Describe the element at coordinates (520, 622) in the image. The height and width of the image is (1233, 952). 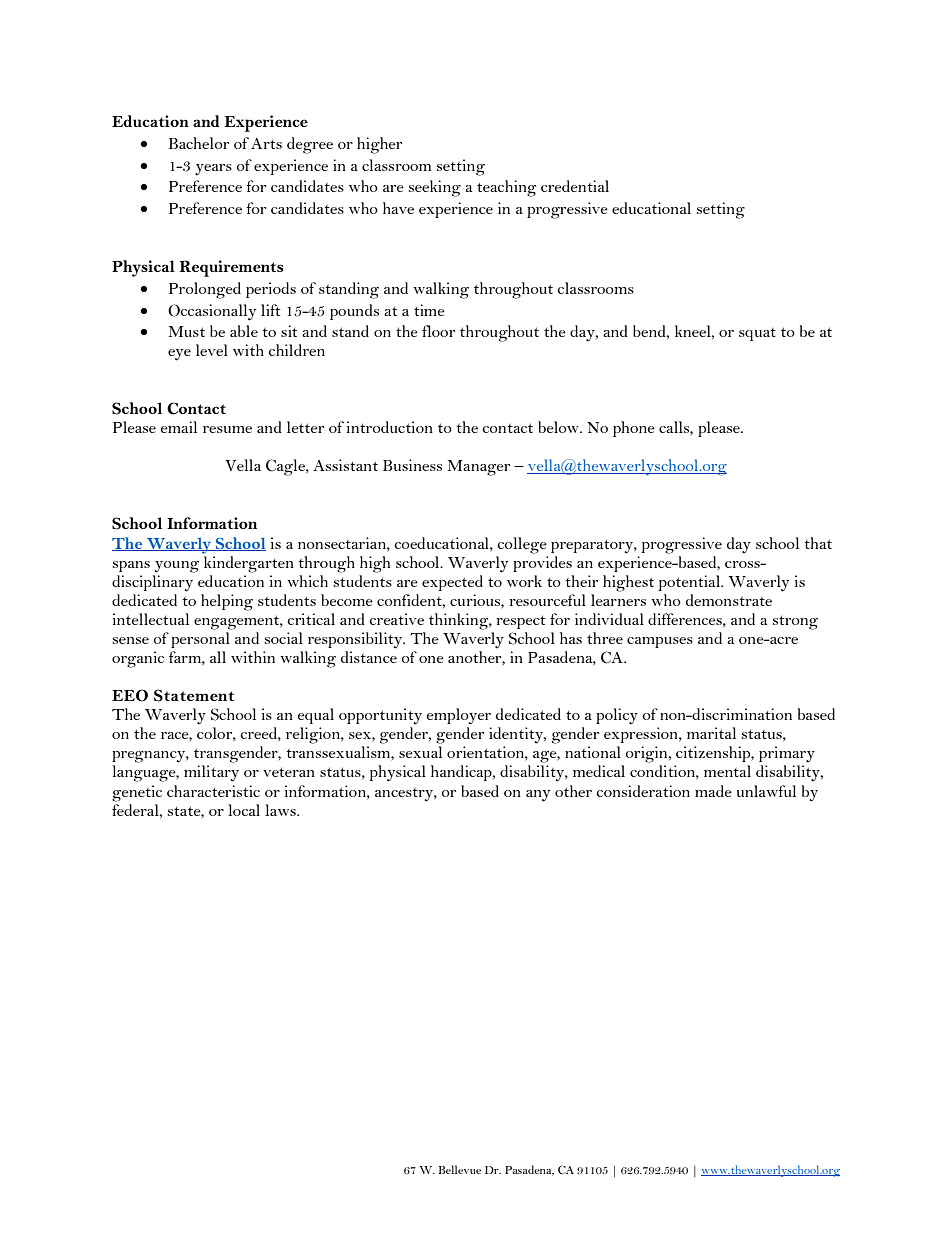
I see `respect` at that location.
